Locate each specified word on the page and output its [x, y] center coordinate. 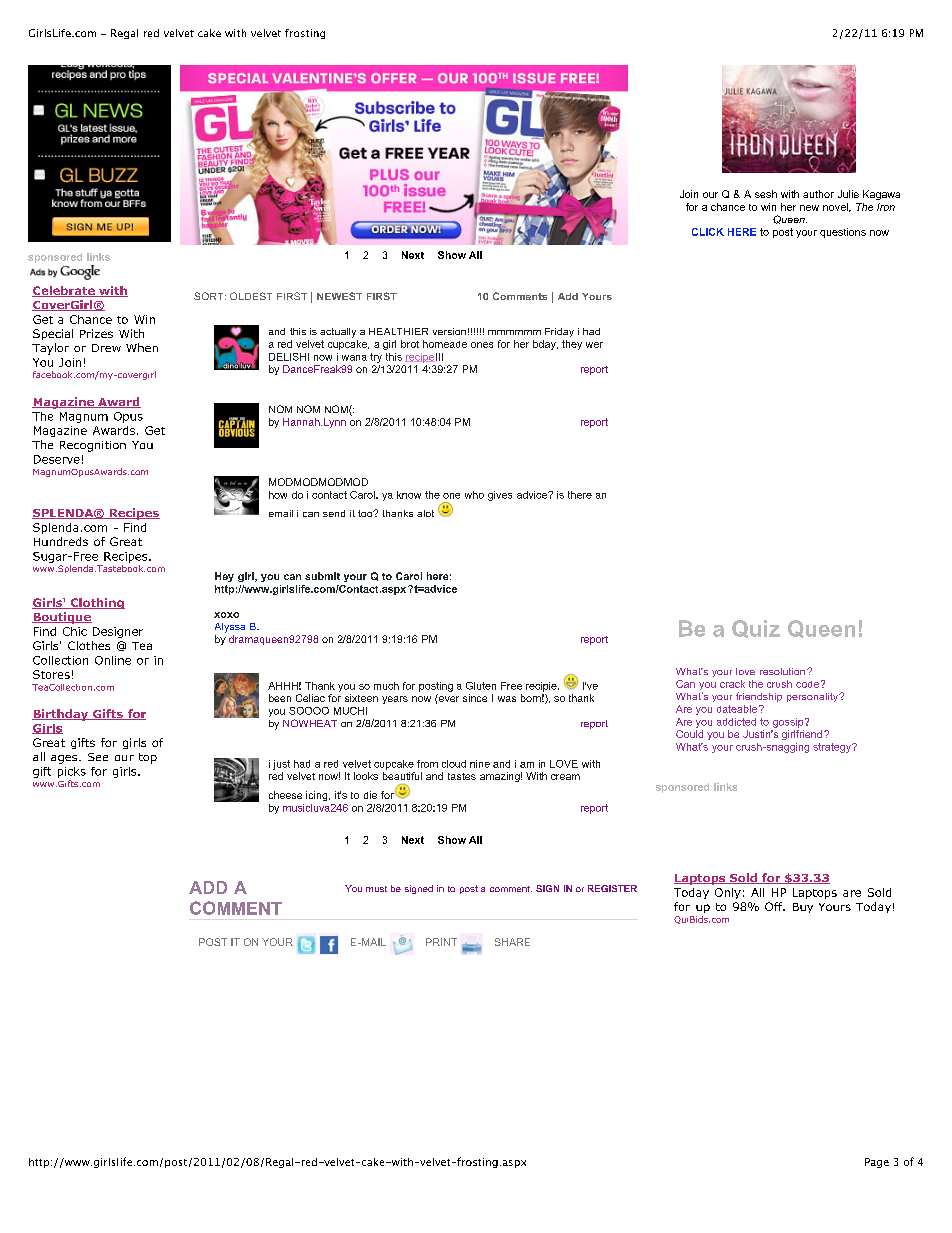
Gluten [481, 686]
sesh [766, 194]
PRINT [441, 942]
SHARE [512, 942]
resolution [782, 671]
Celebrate [64, 291]
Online [113, 660]
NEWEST [339, 296]
